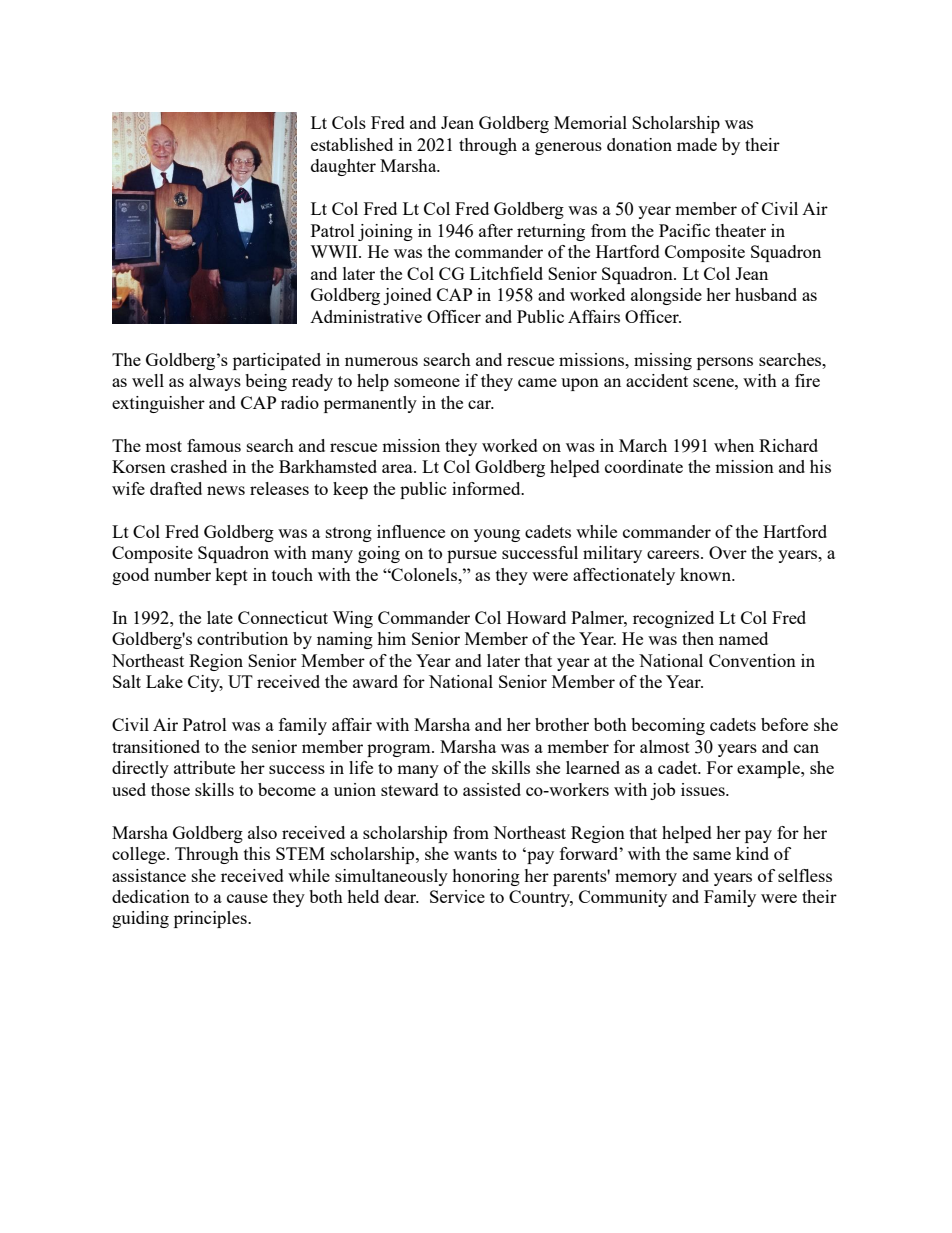 The width and height of the page is (952, 1233). Describe the element at coordinates (568, 148) in the page. I see `generous` at that location.
